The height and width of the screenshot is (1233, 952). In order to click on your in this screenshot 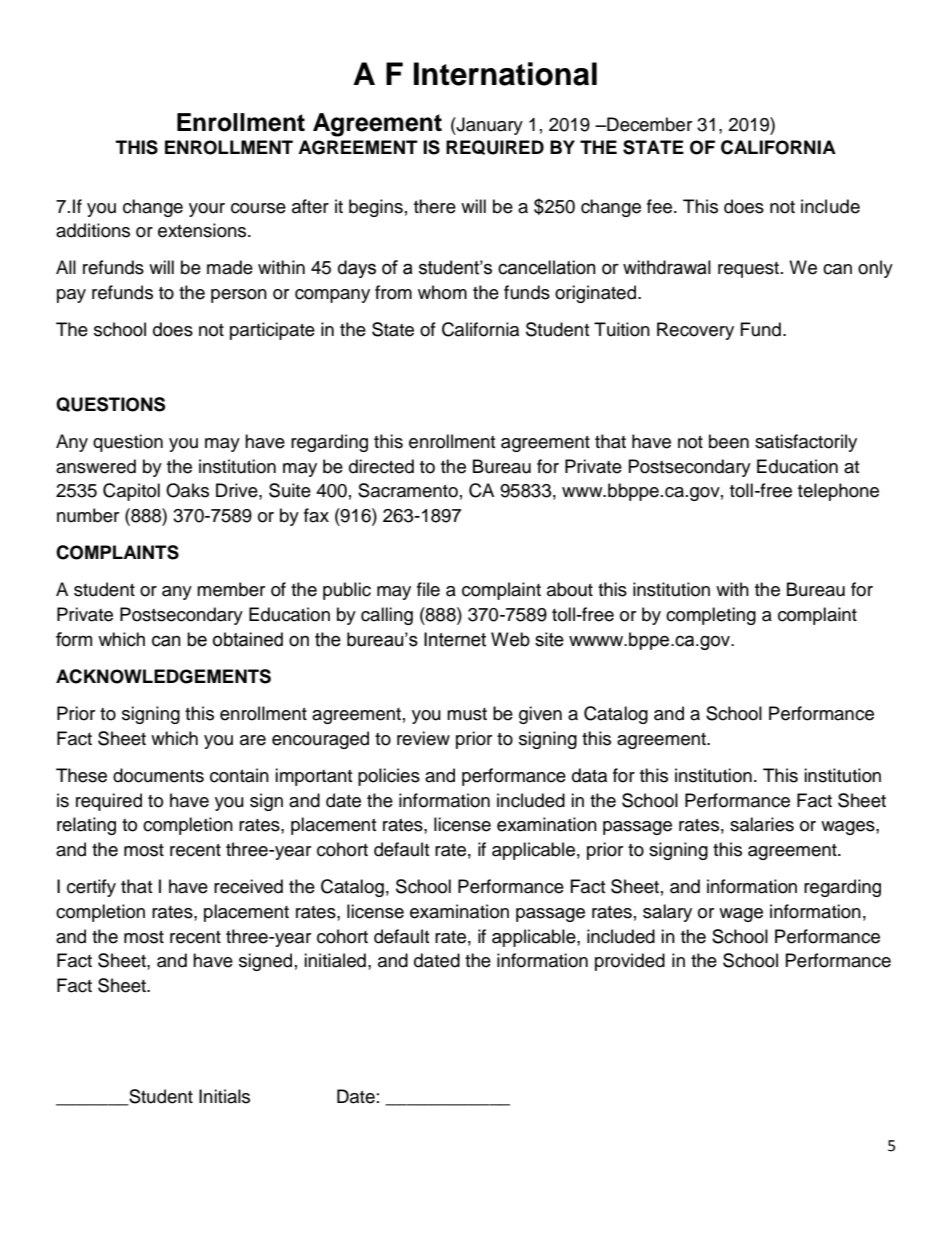, I will do `click(207, 210)`.
